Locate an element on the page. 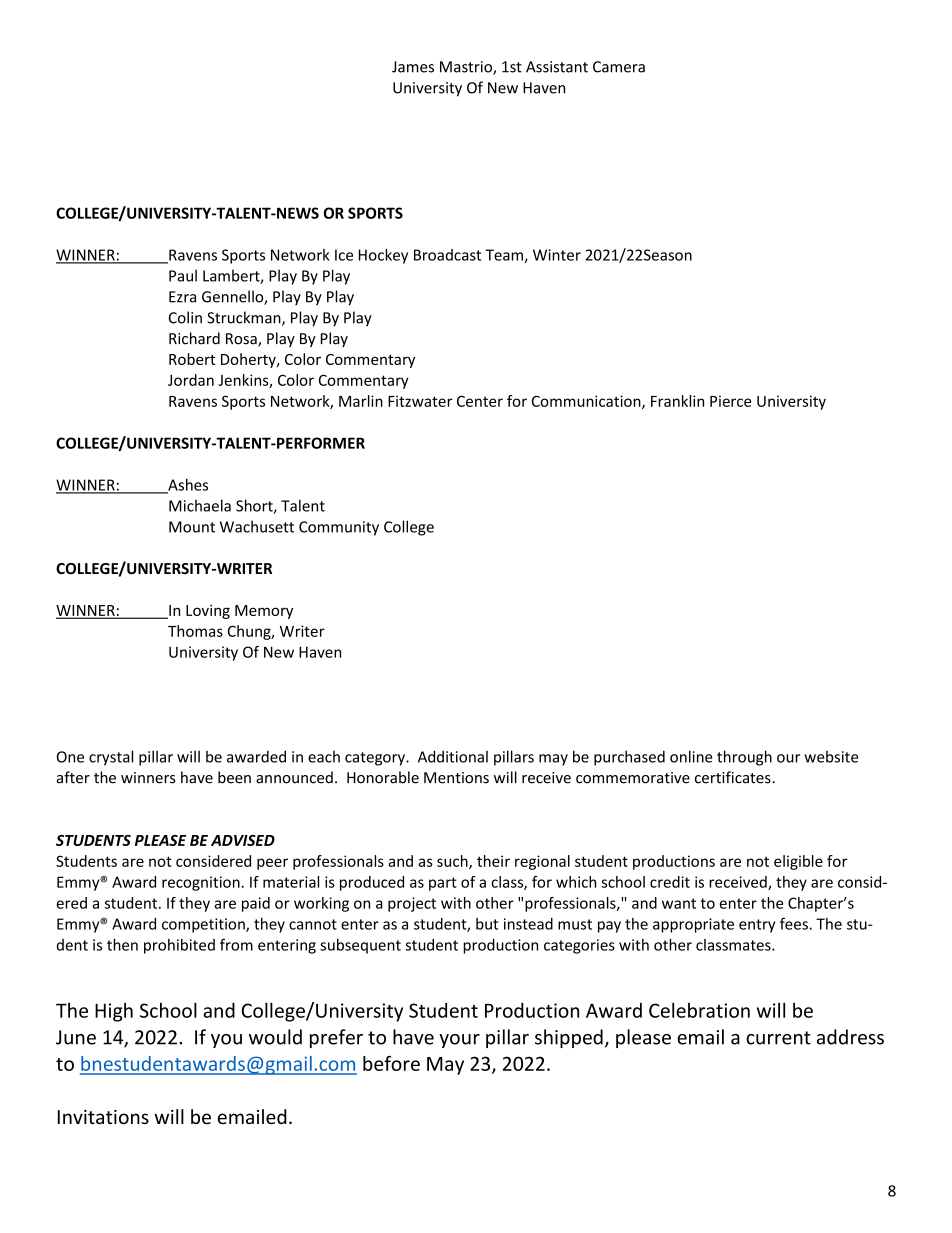  Jordan is located at coordinates (191, 380).
